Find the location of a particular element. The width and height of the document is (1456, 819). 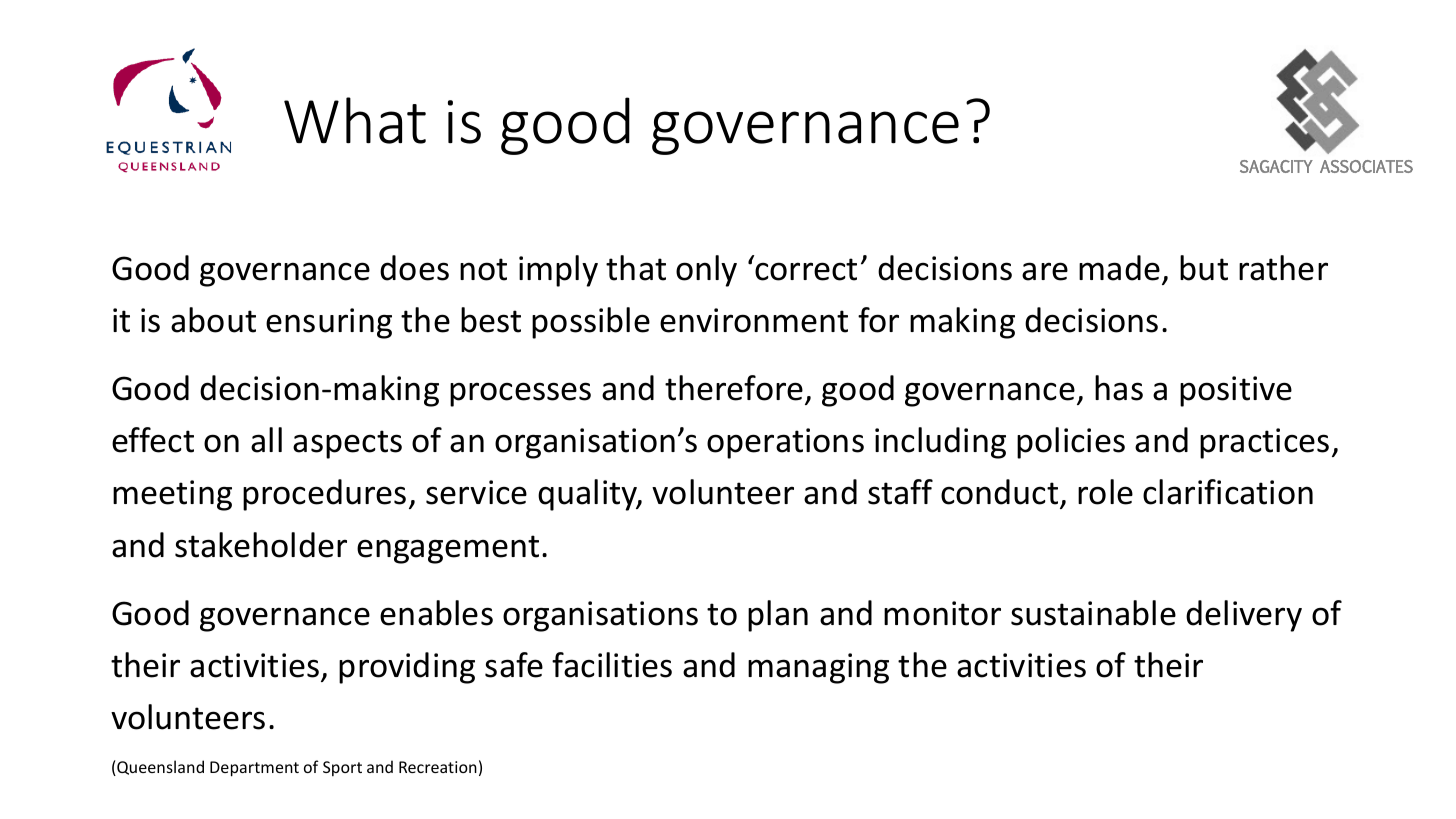

What is located at coordinates (355, 120).
